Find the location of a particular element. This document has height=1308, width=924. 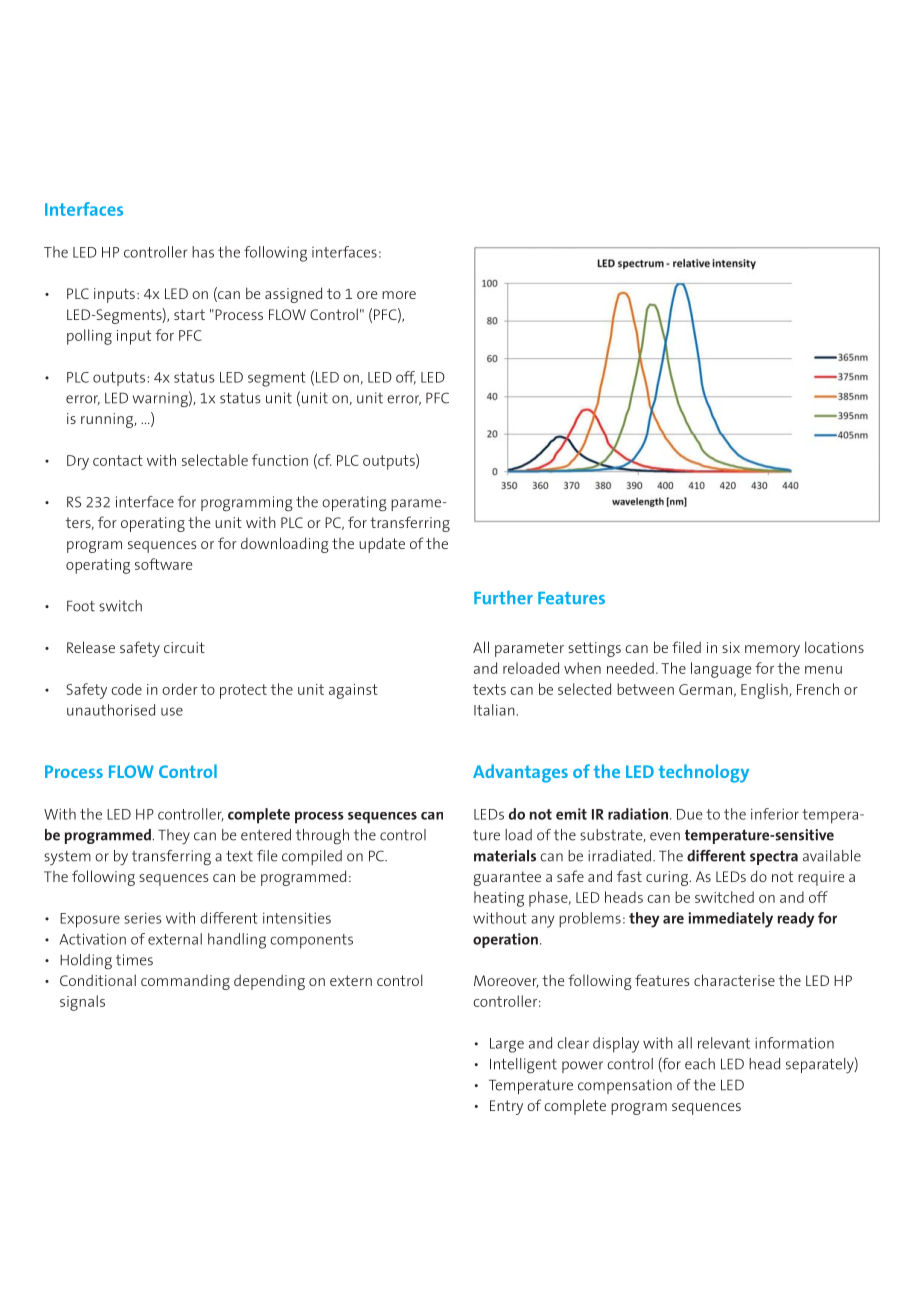

English is located at coordinates (765, 691).
